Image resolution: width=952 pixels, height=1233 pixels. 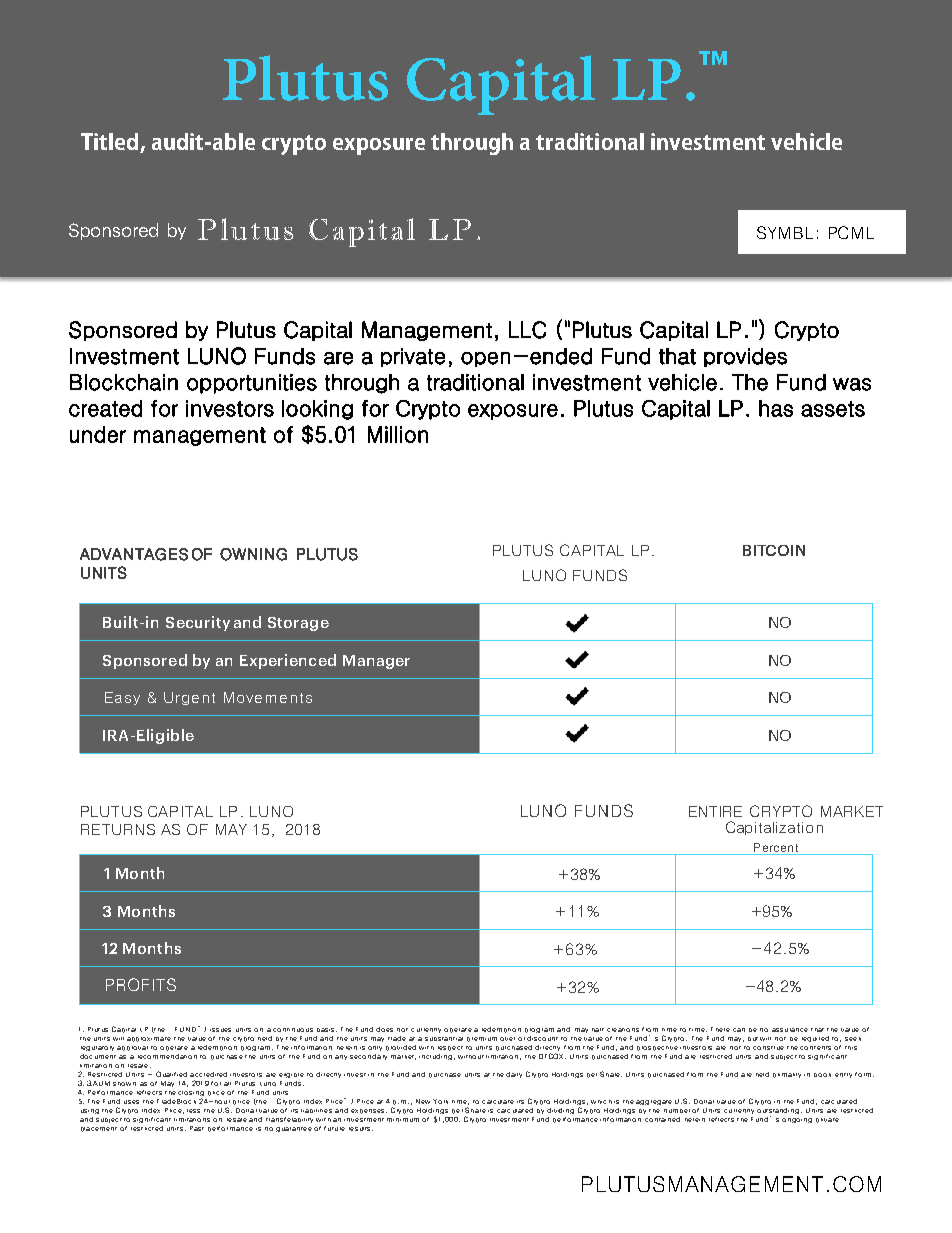 I want to click on Titled, so click(x=111, y=143).
